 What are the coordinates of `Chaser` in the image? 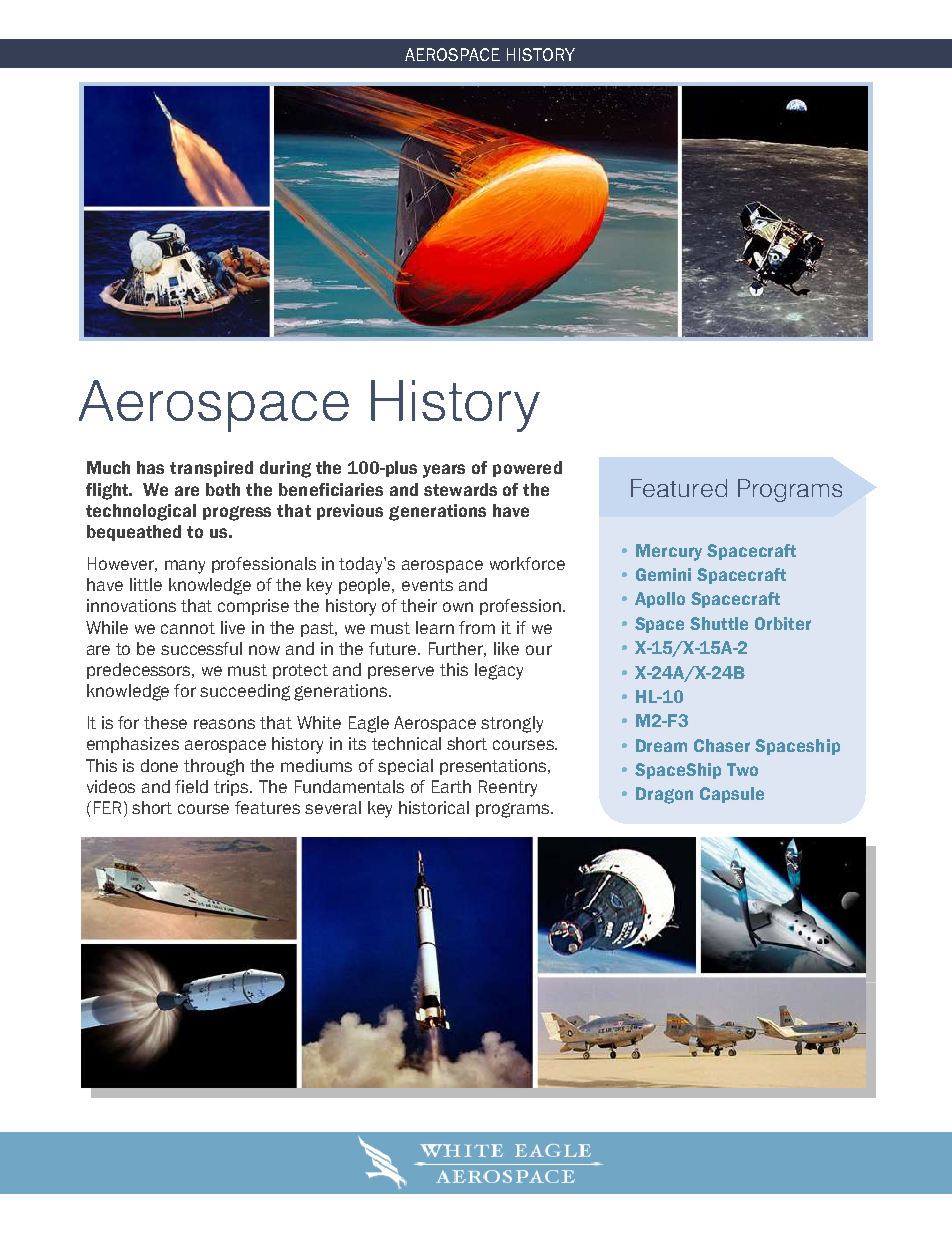 It's located at (722, 745).
